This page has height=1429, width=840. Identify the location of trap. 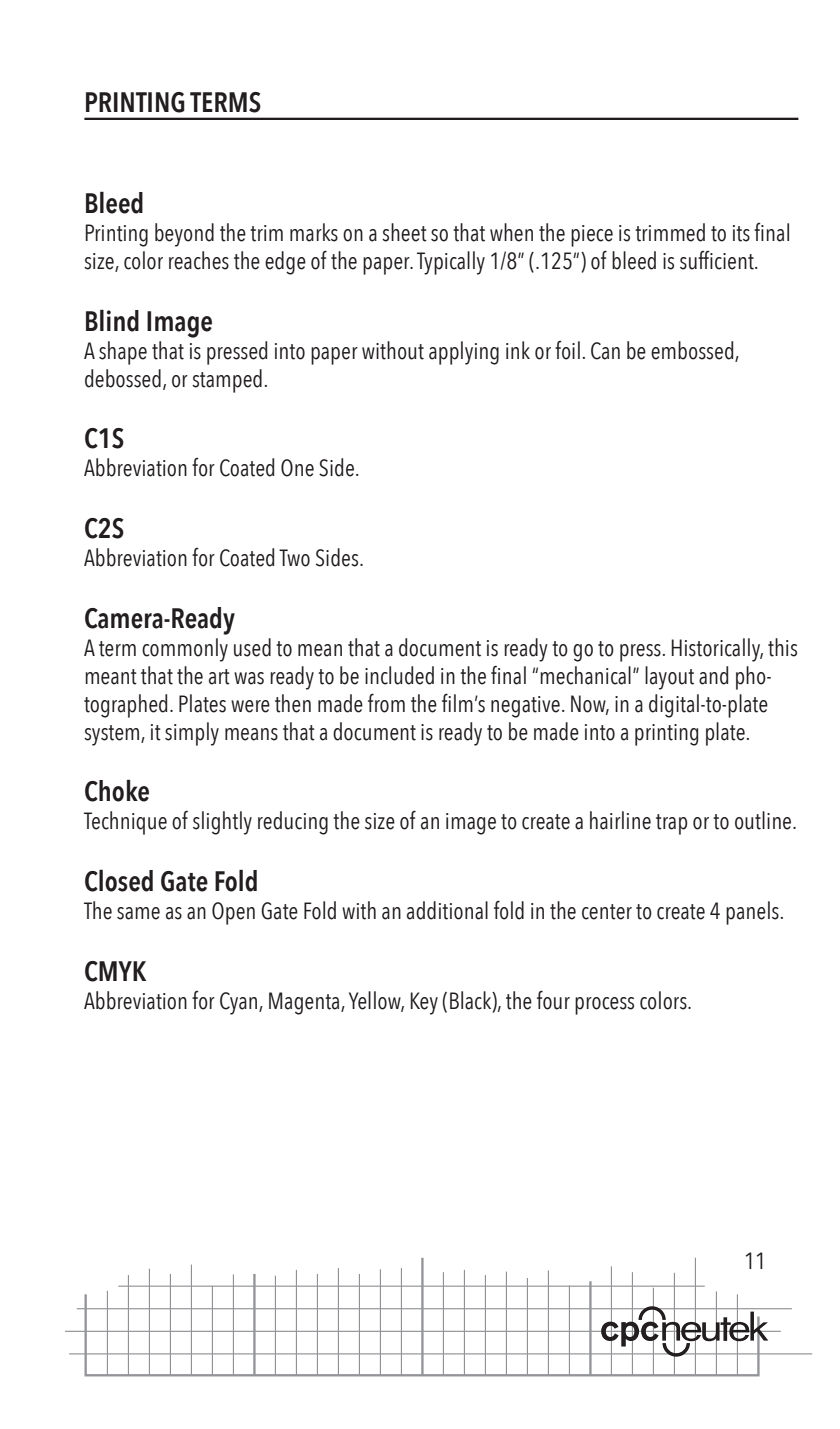
(672, 824).
